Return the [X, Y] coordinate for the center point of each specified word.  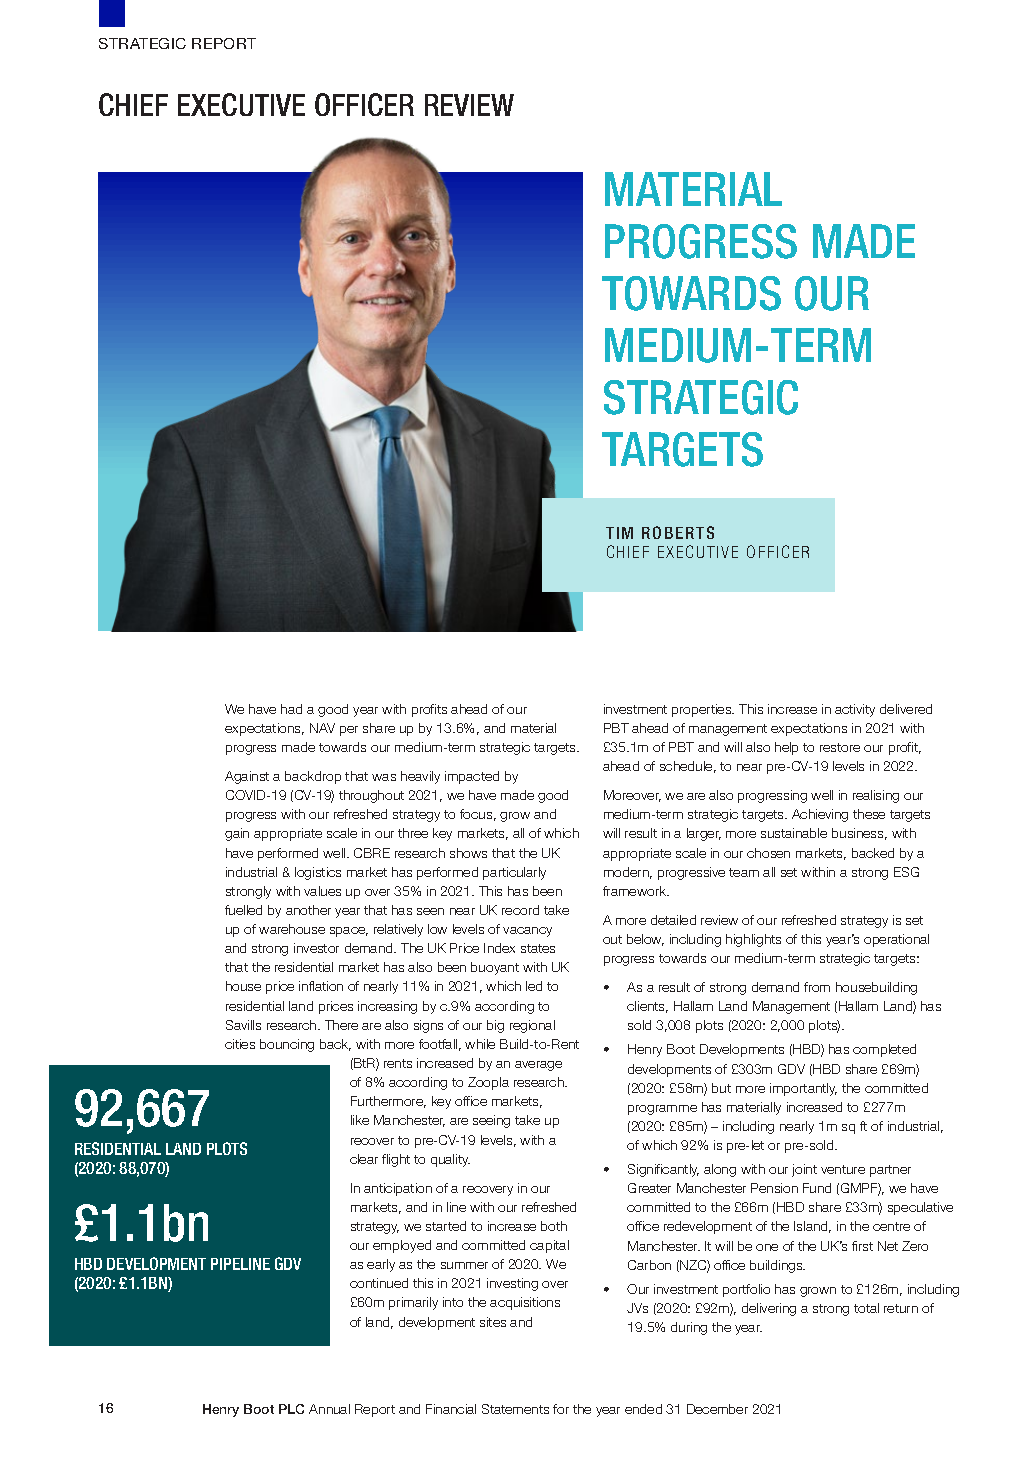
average [538, 1066]
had [291, 709]
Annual [329, 1409]
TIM [619, 533]
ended [643, 1409]
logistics [318, 873]
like [360, 1120]
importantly [803, 1089]
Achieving [820, 815]
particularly [514, 873]
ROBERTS [678, 532]
